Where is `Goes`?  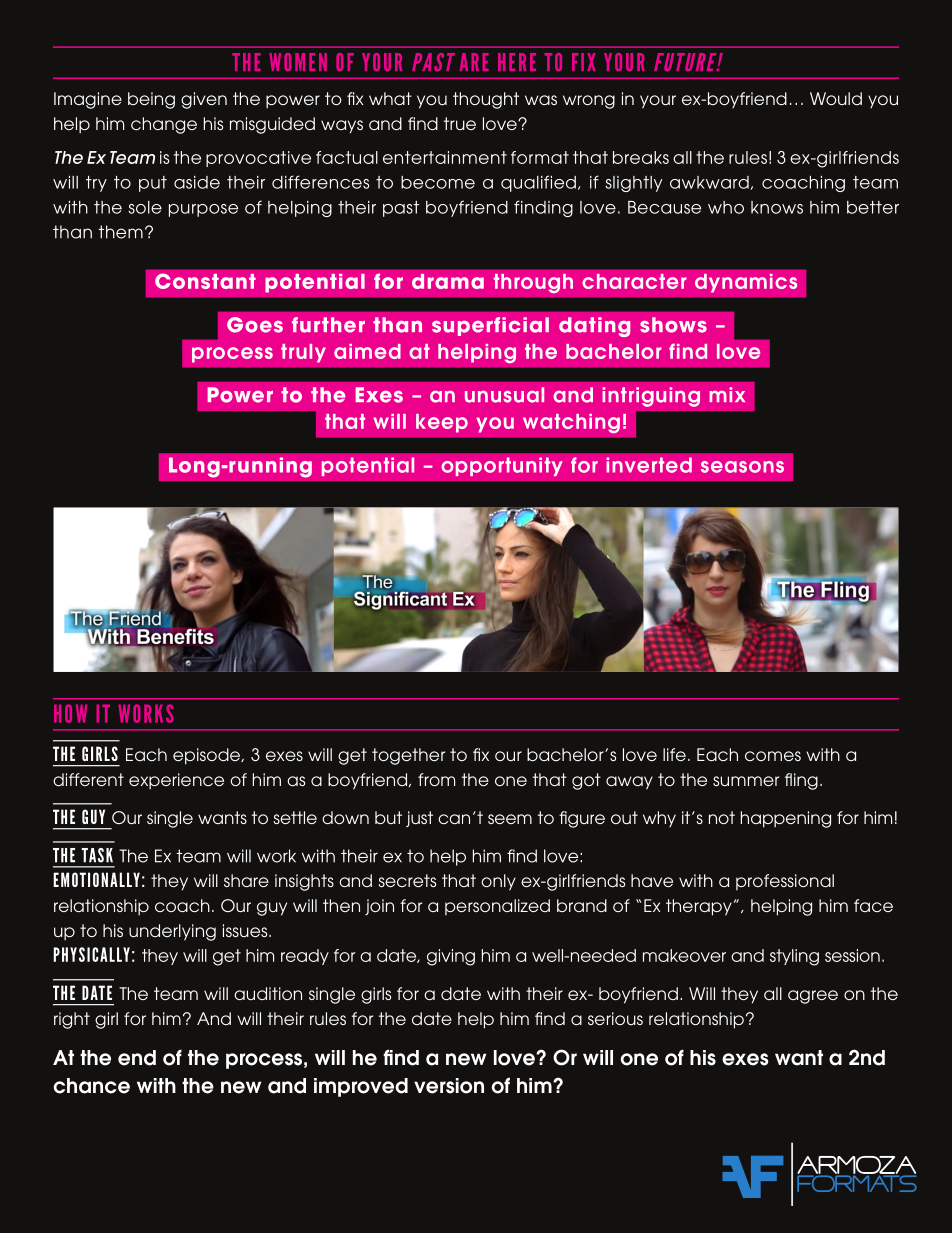
Goes is located at coordinates (255, 325).
